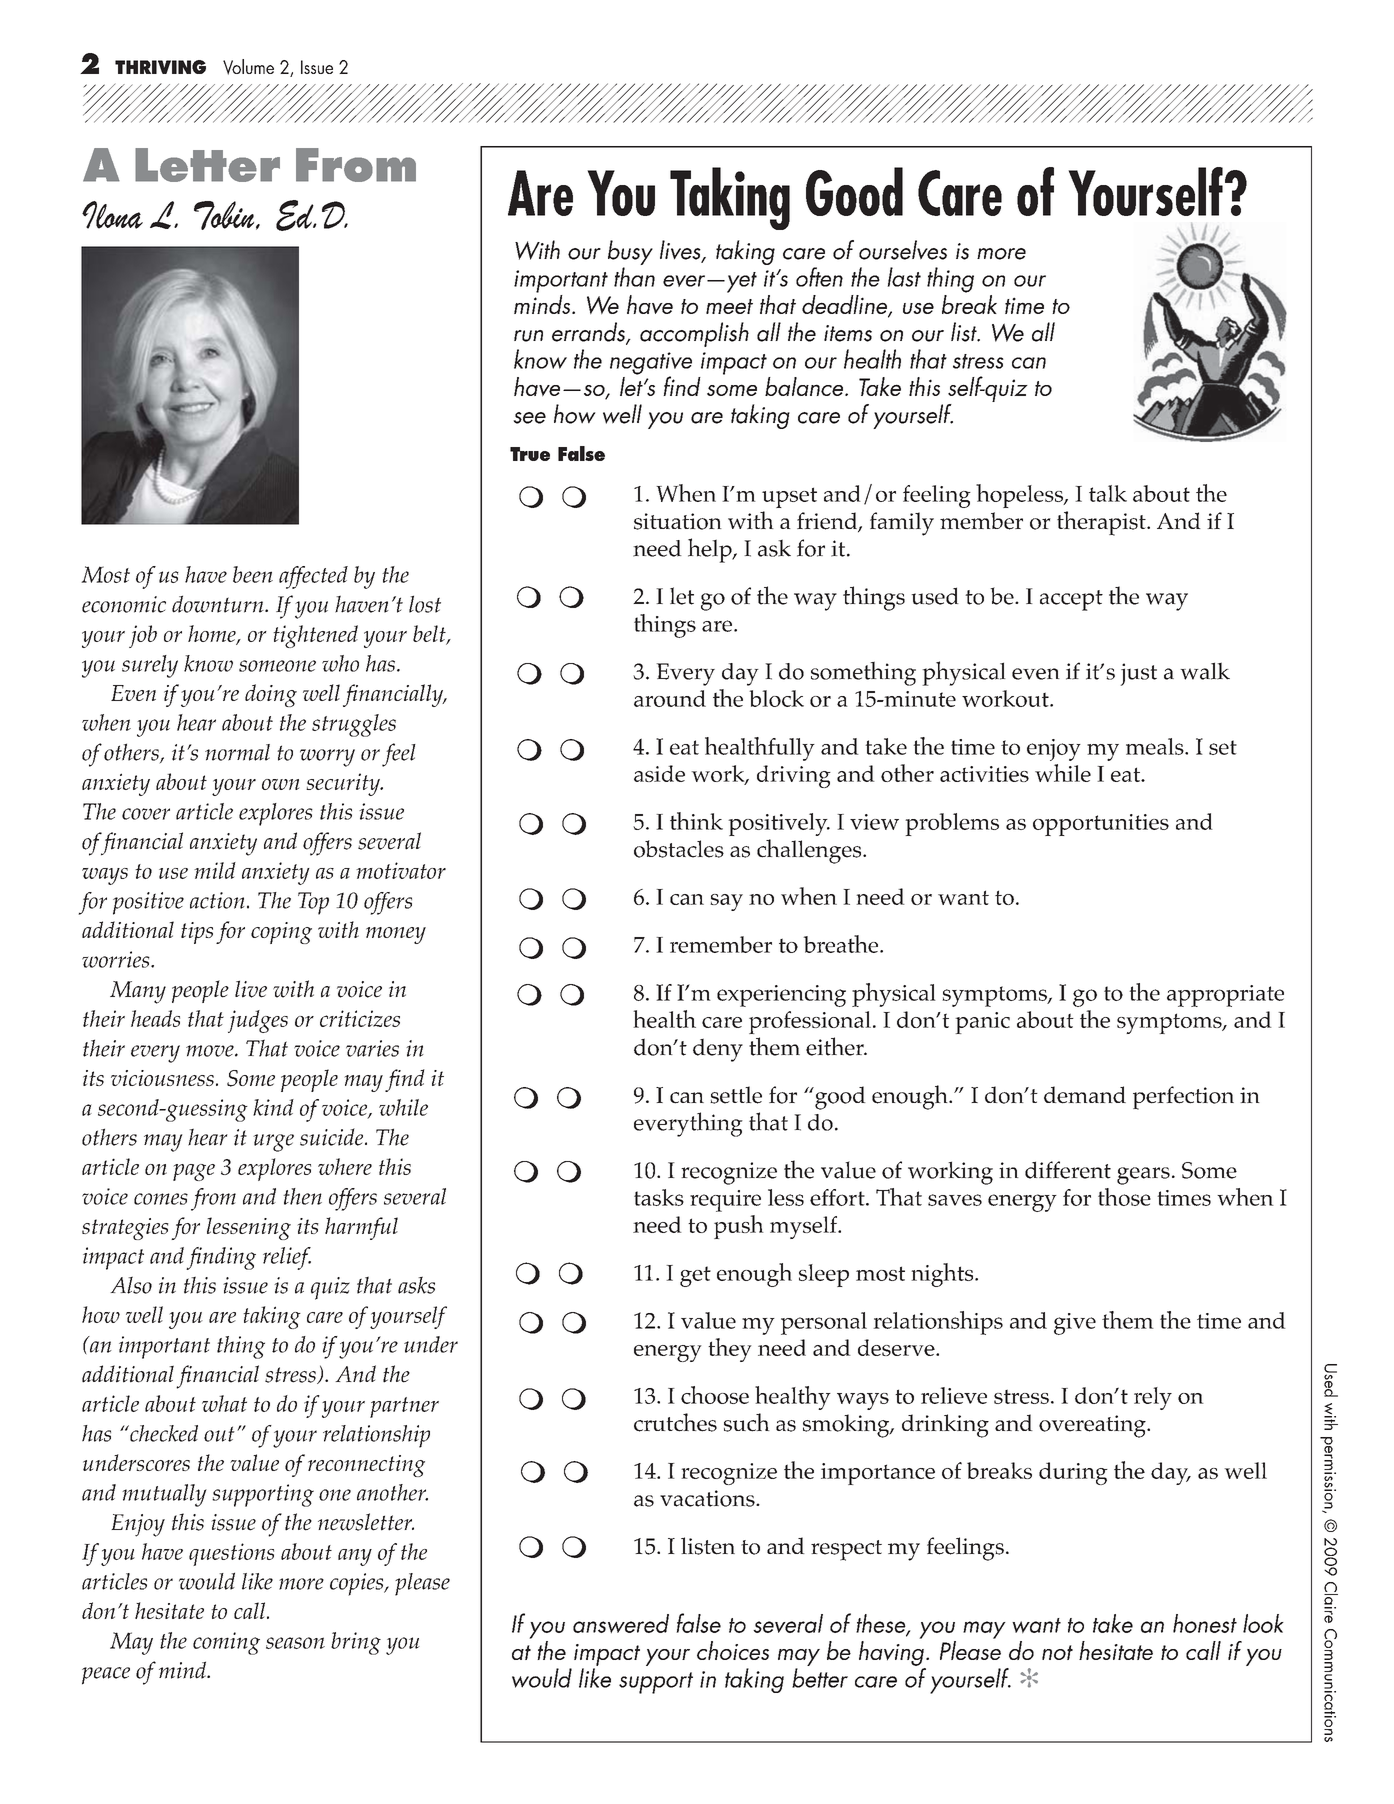 The height and width of the document is (1804, 1394). Describe the element at coordinates (248, 67) in the document. I see `Volume` at that location.
